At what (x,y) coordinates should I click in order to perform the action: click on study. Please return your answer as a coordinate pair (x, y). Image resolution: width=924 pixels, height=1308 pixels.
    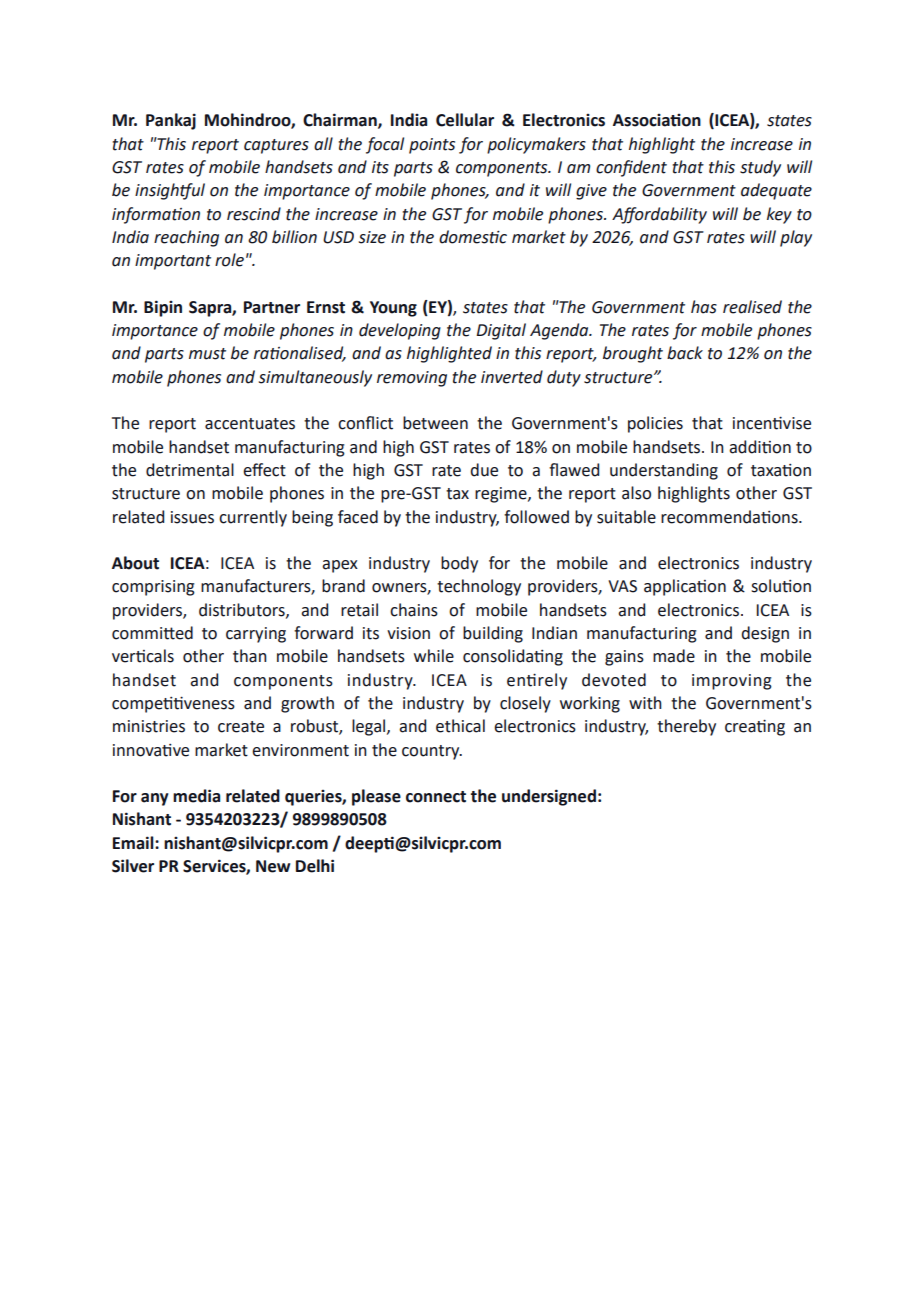
    Looking at the image, I should click on (760, 168).
